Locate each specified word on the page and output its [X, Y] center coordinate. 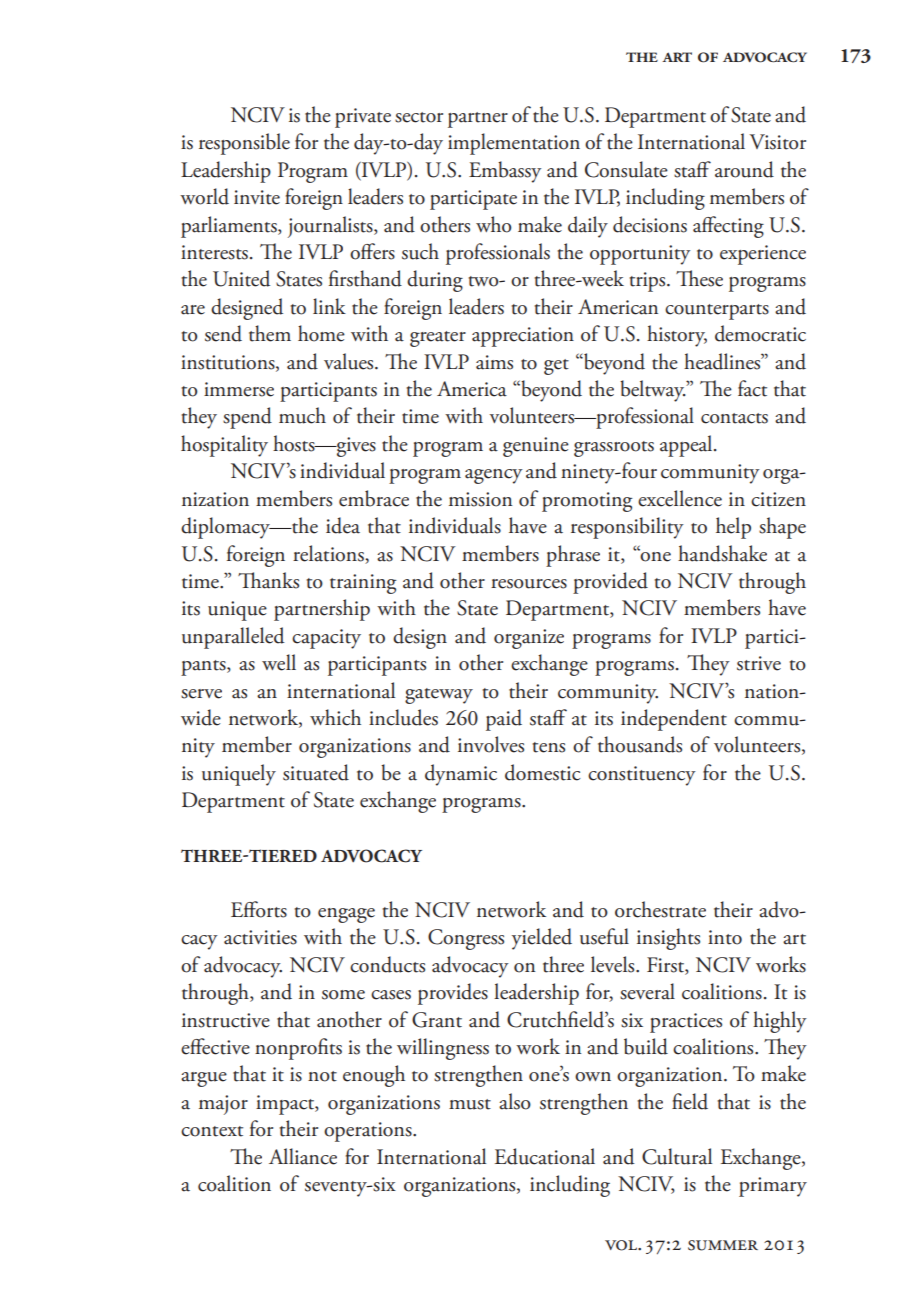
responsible [244, 144]
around [744, 169]
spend [247, 418]
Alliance [303, 1156]
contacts [734, 418]
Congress [466, 939]
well [279, 662]
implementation [514, 144]
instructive [226, 1020]
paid [504, 720]
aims [494, 362]
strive [759, 663]
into [725, 937]
